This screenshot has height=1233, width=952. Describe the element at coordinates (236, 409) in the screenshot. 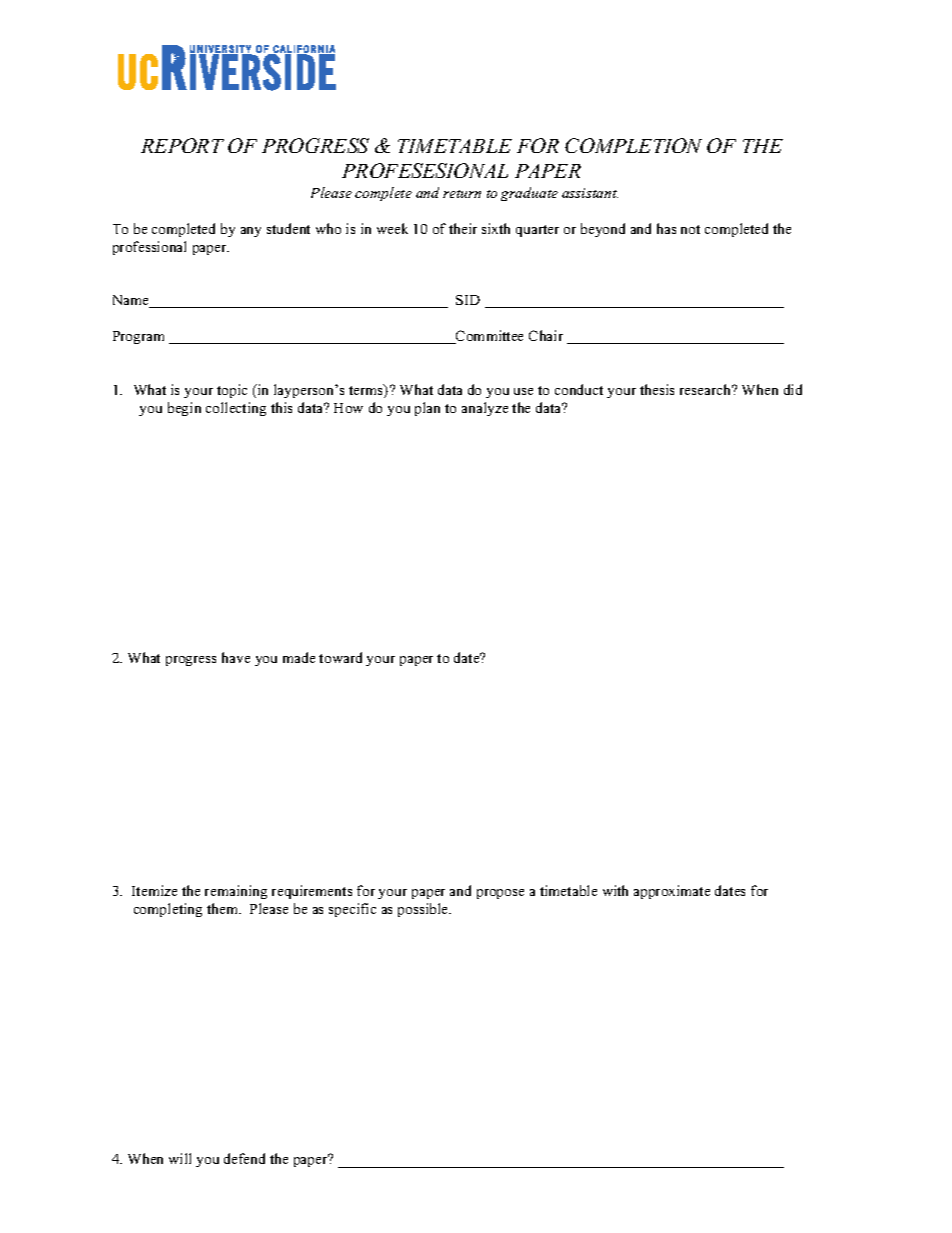

I see `collecting` at that location.
